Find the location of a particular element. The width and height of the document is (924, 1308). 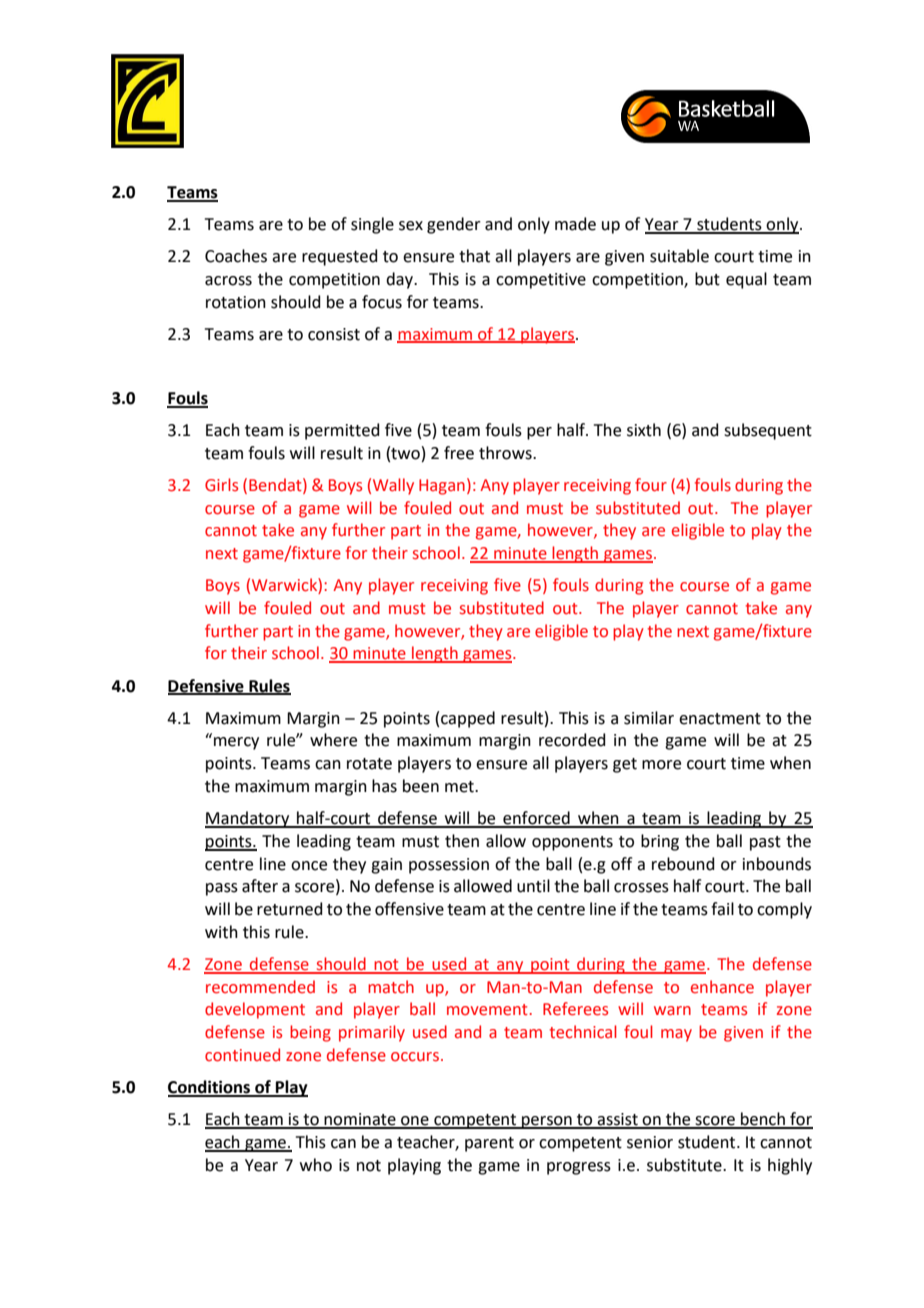

capped is located at coordinates (468, 719).
